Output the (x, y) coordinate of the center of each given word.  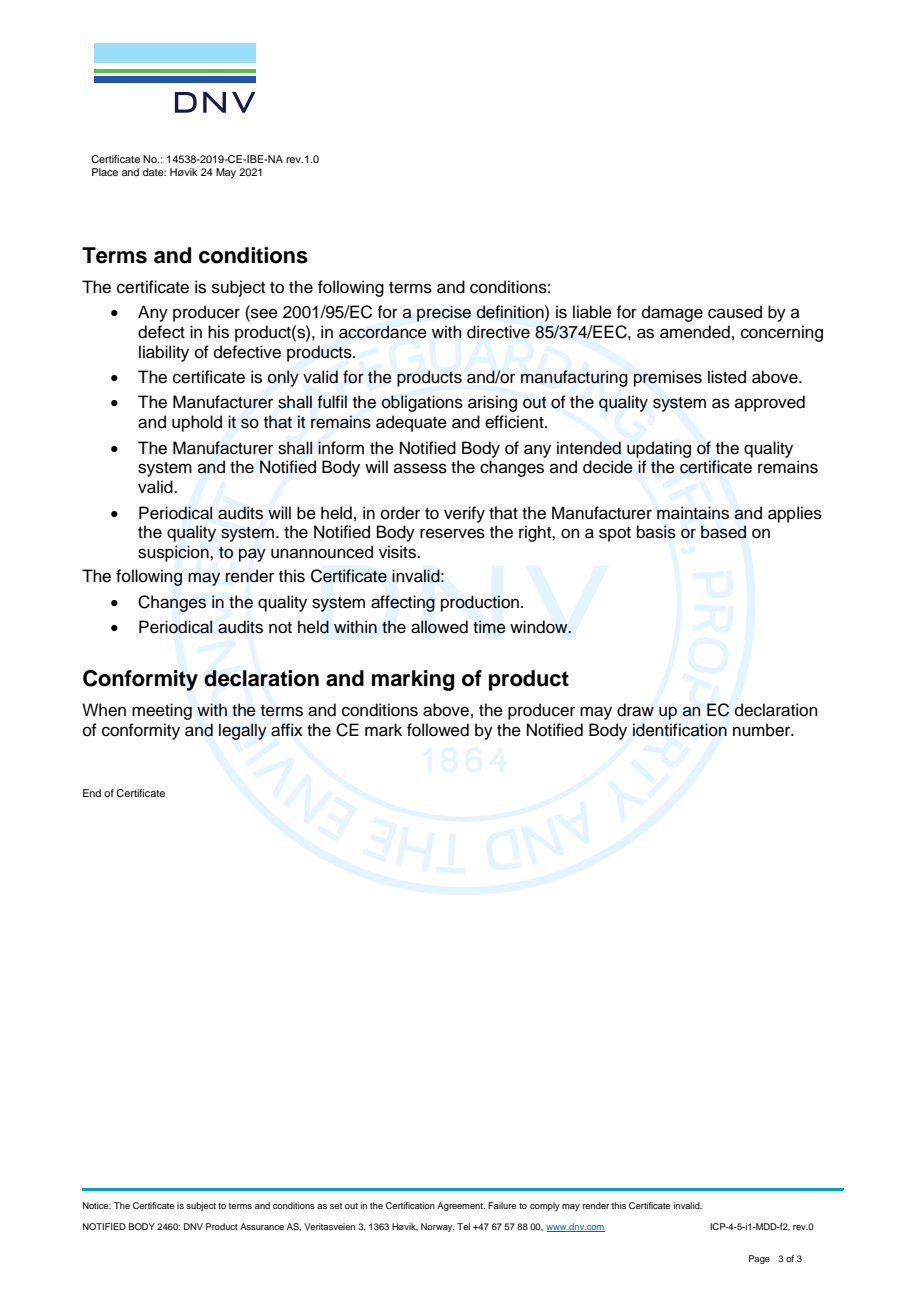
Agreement (461, 1206)
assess (420, 468)
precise (444, 313)
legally (243, 731)
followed (438, 730)
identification (680, 730)
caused (735, 312)
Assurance (262, 1226)
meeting (162, 711)
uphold (197, 423)
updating (659, 449)
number (763, 730)
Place (105, 172)
